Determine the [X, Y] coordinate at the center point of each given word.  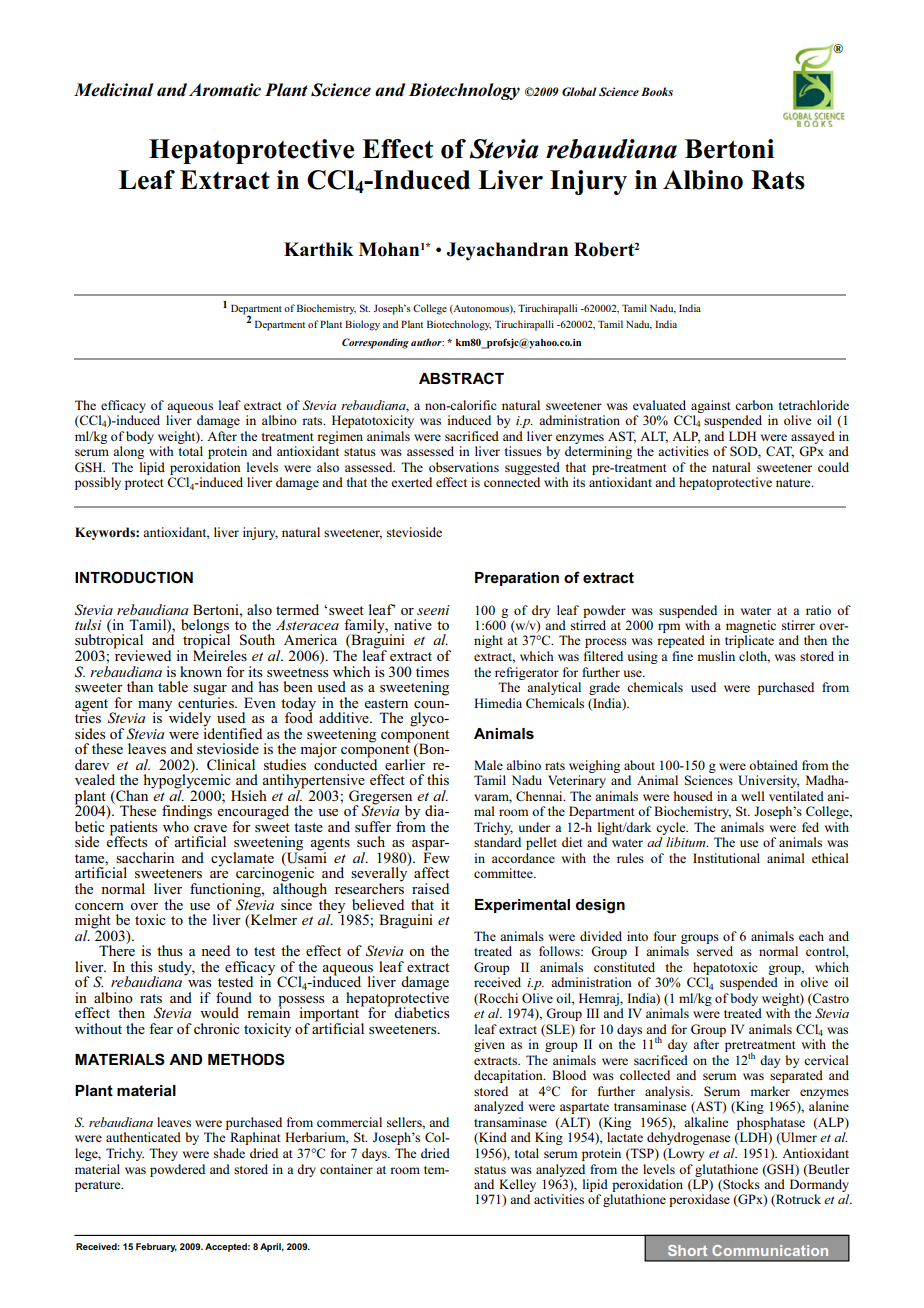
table [173, 686]
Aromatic [225, 90]
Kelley [517, 1185]
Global [579, 91]
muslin [716, 656]
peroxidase [699, 1200]
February [156, 1247]
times [432, 671]
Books [657, 91]
